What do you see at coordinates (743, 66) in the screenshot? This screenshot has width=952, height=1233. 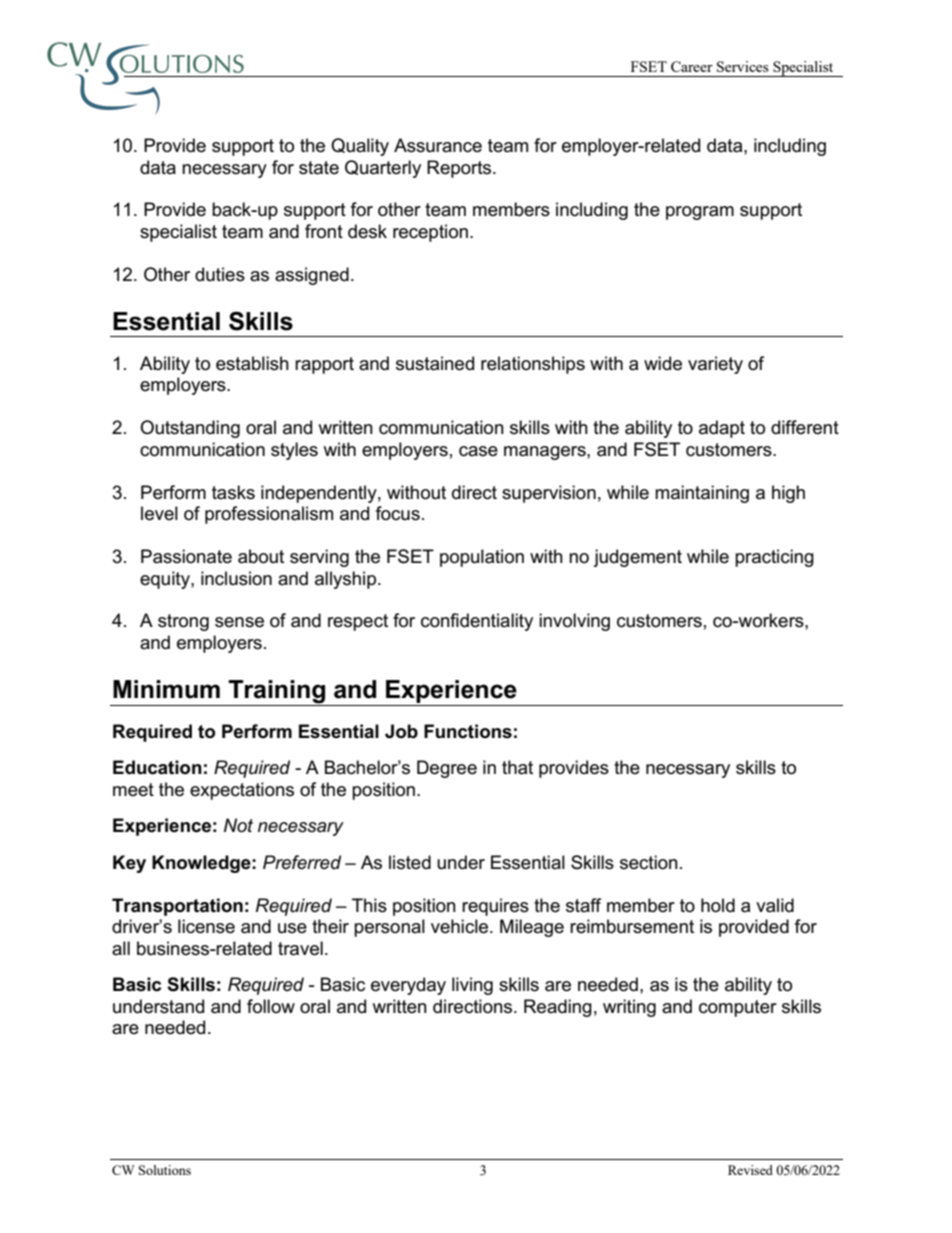 I see `Services` at bounding box center [743, 66].
